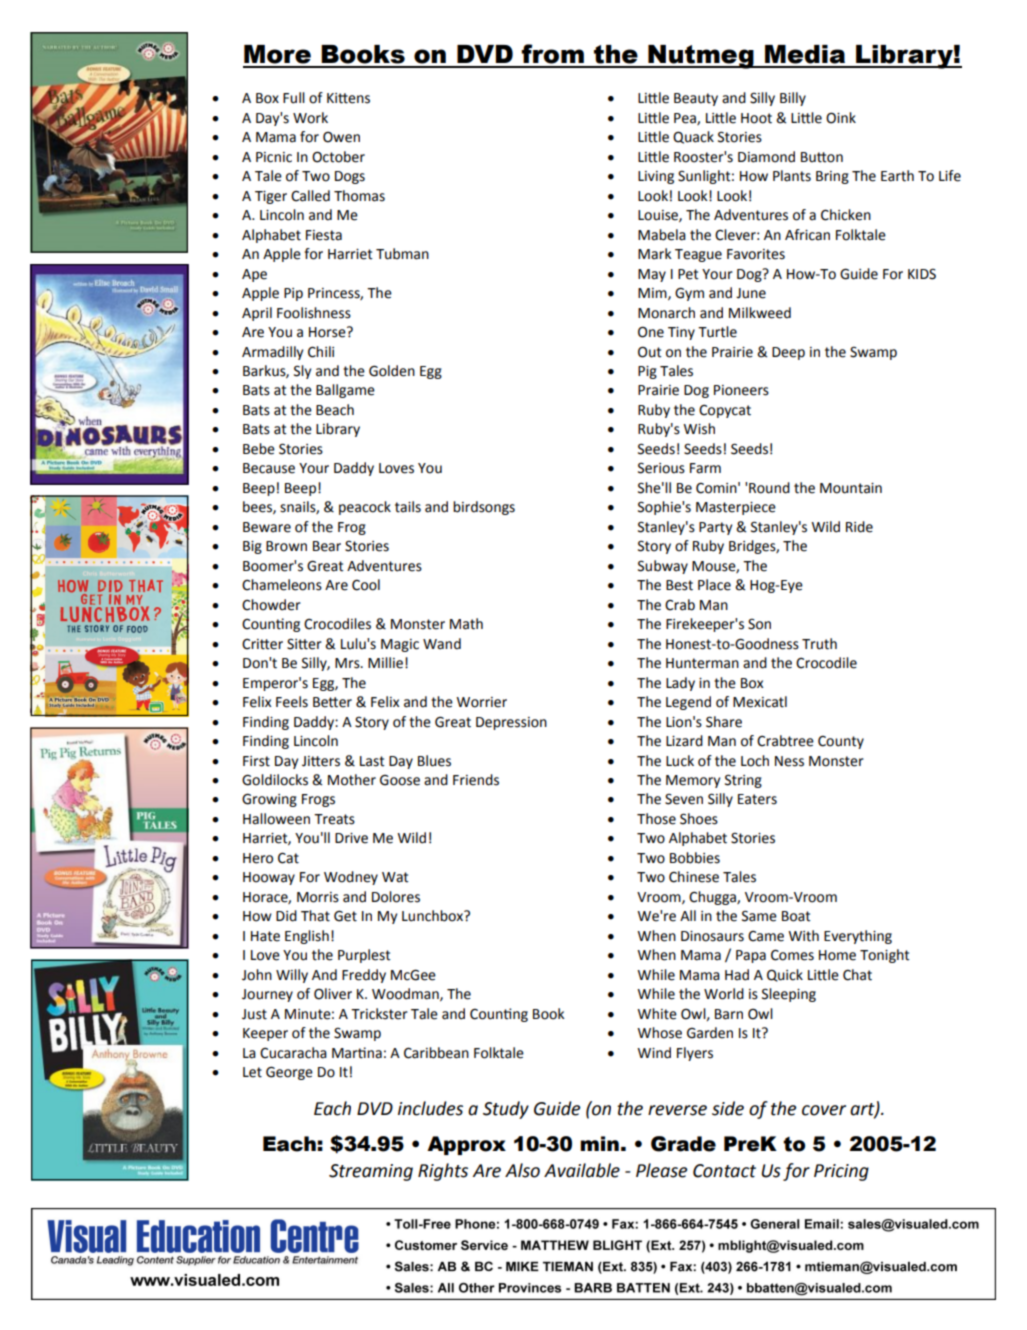 The width and height of the screenshot is (1027, 1330). What do you see at coordinates (334, 819) in the screenshot?
I see `Treats` at bounding box center [334, 819].
